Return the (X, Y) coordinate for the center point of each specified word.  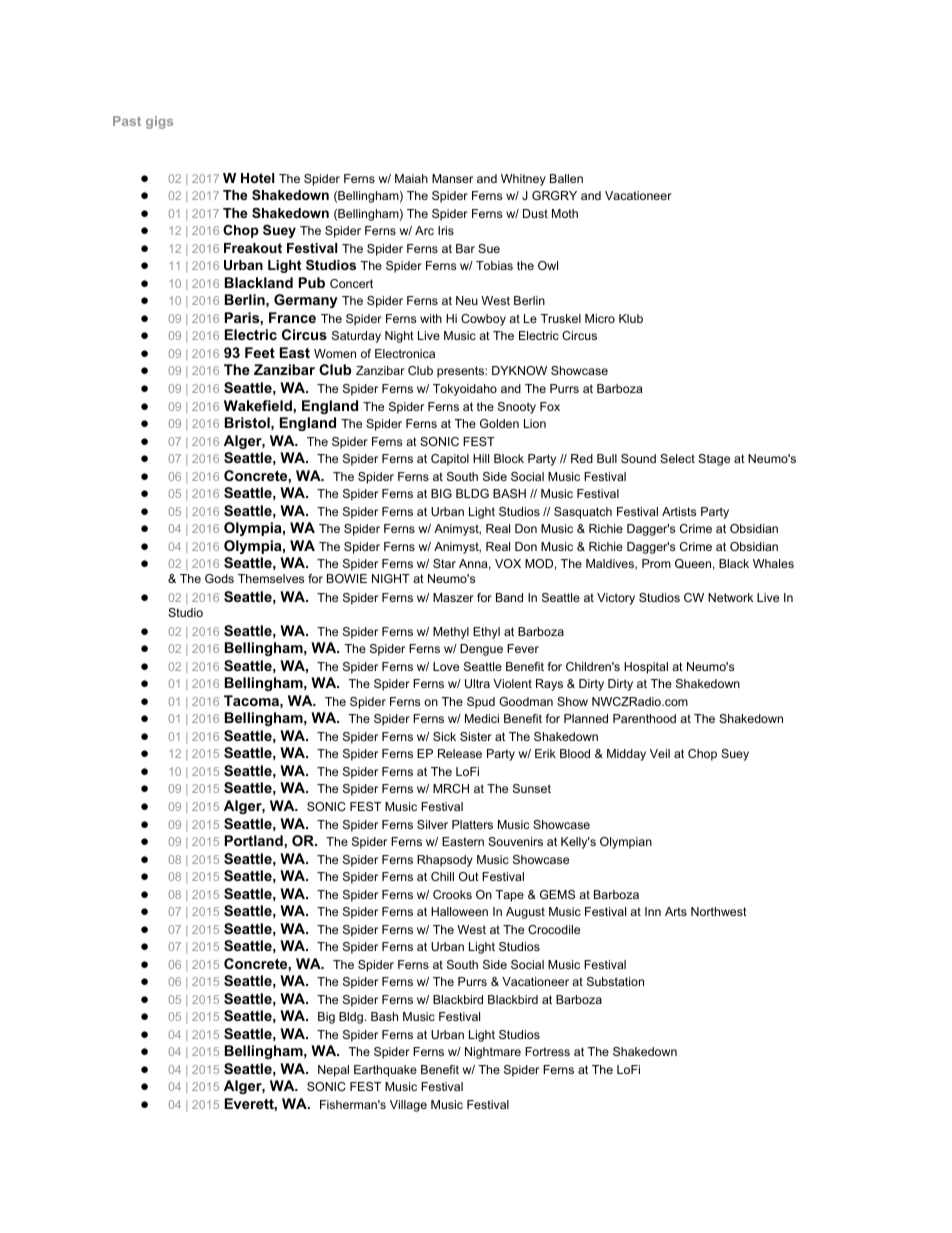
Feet (260, 352)
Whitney (523, 180)
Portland (255, 840)
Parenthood (644, 718)
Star (444, 563)
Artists (679, 511)
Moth (565, 213)
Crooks (452, 894)
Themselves (271, 578)
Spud (481, 703)
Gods (219, 578)
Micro (600, 318)
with (431, 318)
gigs (159, 122)
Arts (676, 911)
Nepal (333, 1071)
